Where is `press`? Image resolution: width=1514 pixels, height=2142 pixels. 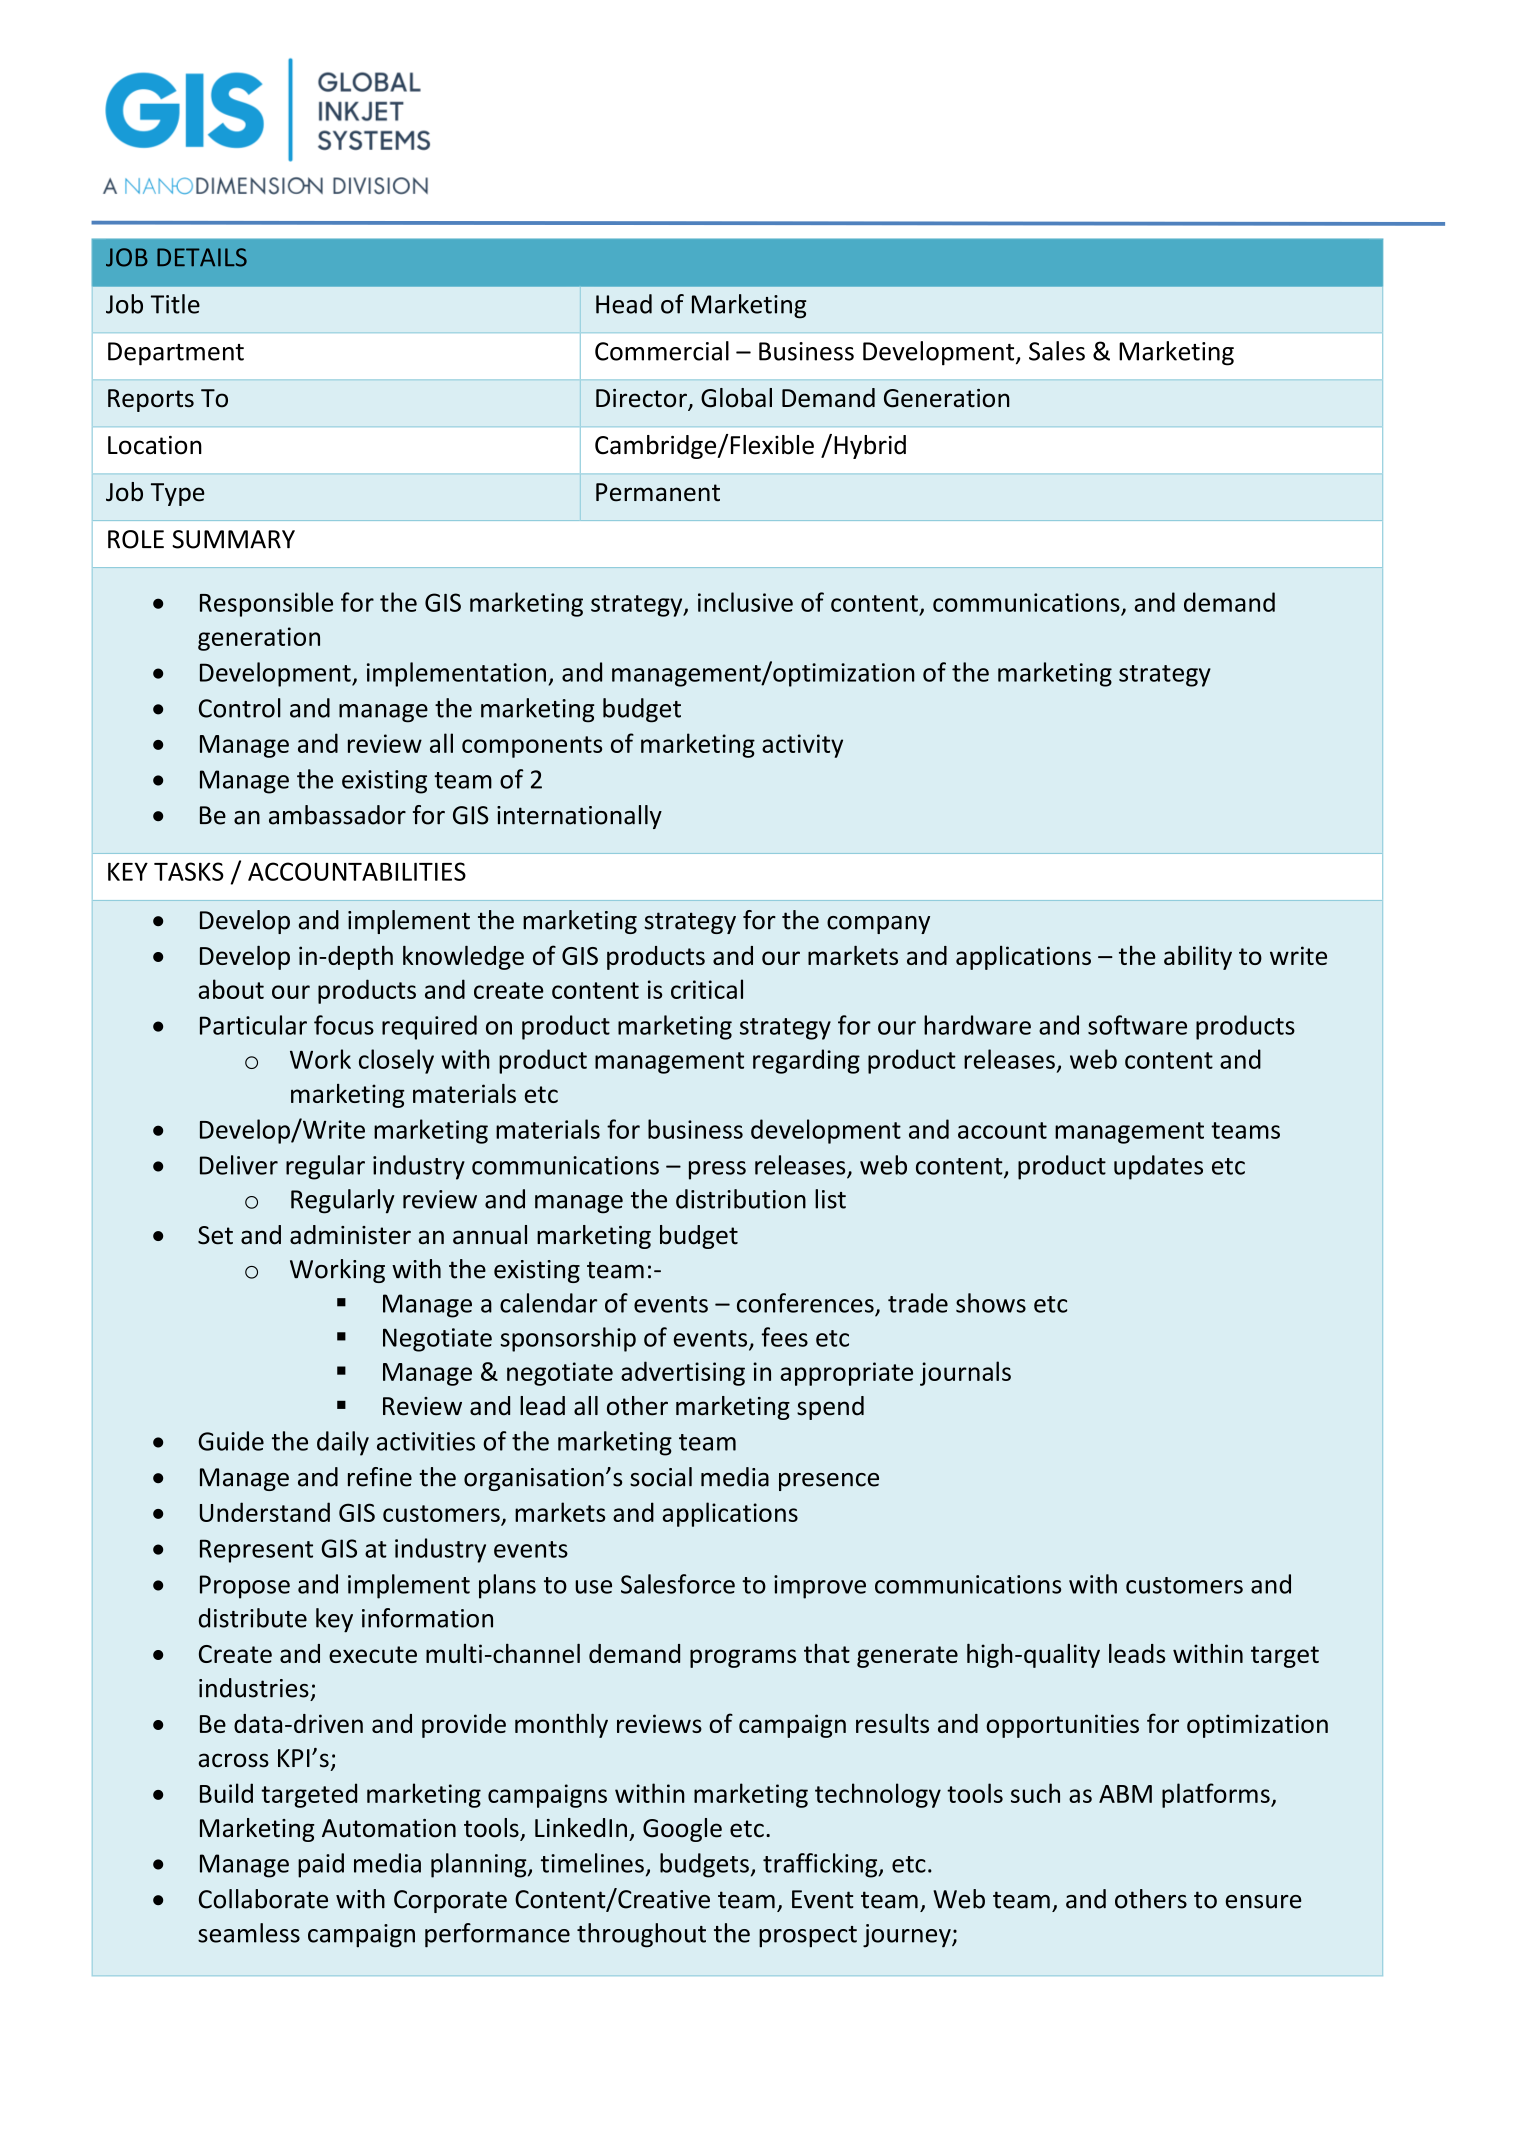 press is located at coordinates (717, 1170).
